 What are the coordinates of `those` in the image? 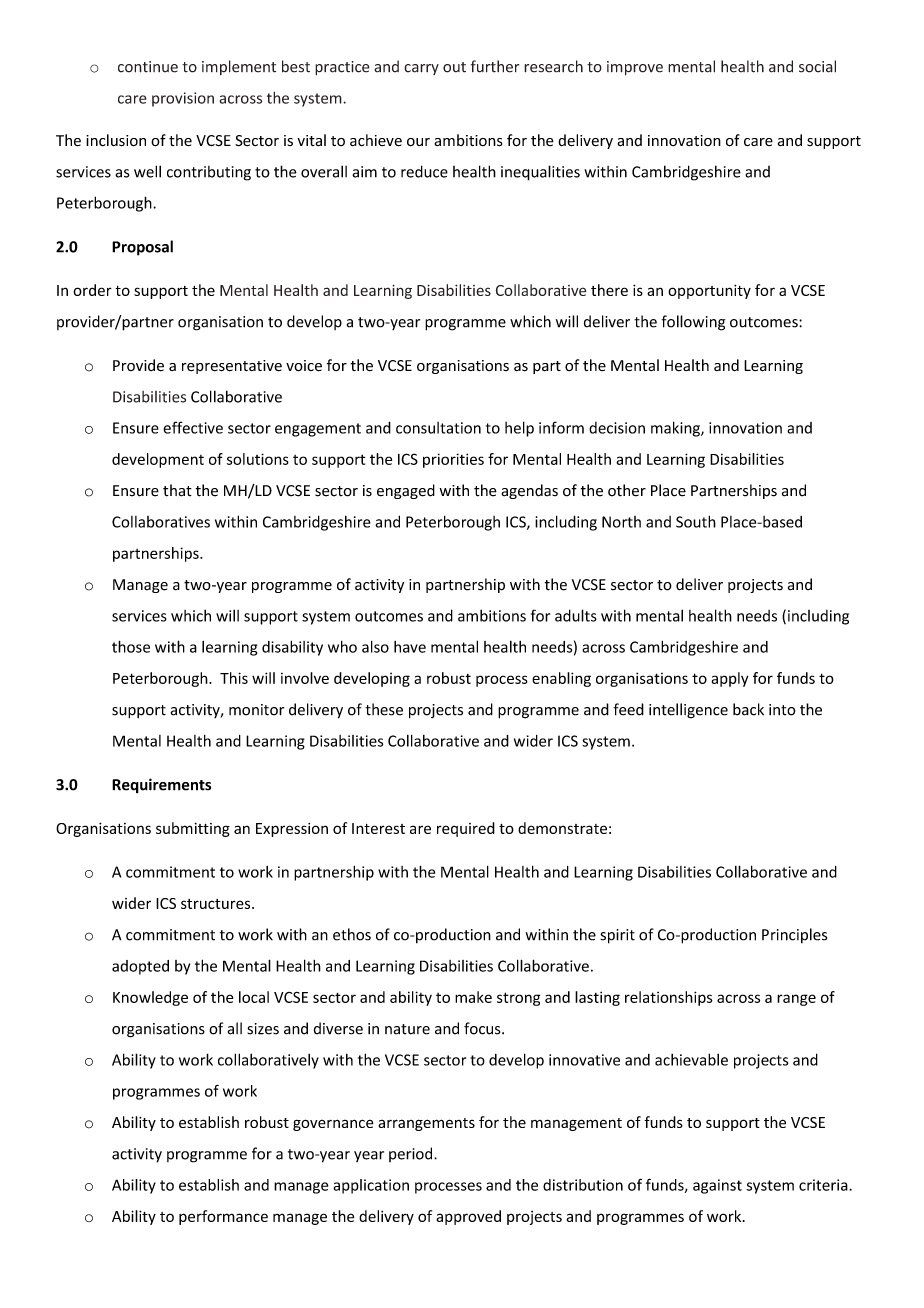 It's located at (131, 646).
